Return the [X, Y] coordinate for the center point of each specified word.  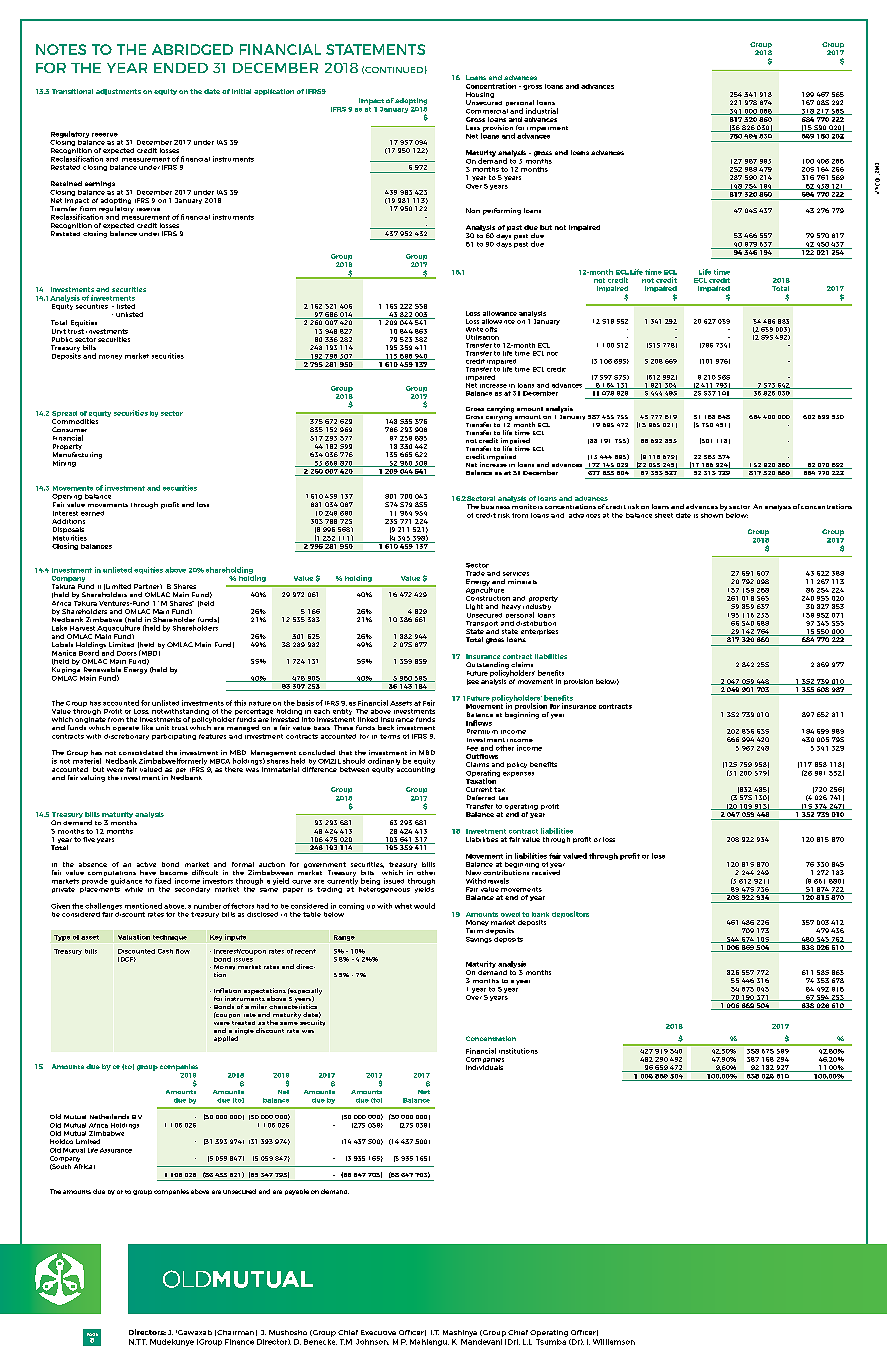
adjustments [118, 92]
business [495, 506]
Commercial [487, 111]
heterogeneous [384, 888]
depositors [570, 914]
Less [473, 127]
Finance [239, 1342]
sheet [664, 515]
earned [92, 513]
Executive [378, 1332]
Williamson [614, 1342]
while [134, 889]
